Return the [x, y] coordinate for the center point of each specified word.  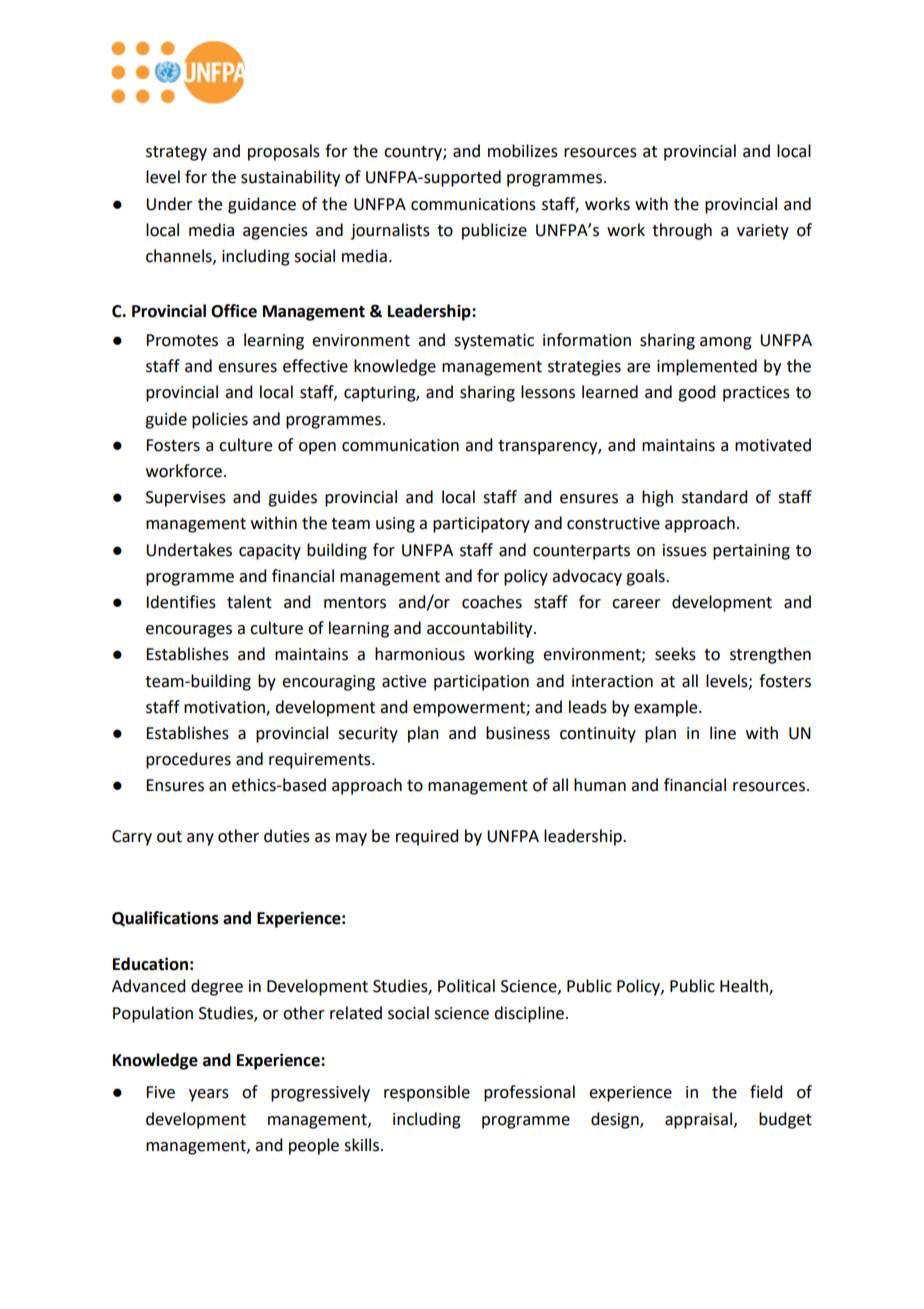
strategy [176, 153]
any [200, 839]
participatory [481, 525]
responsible [427, 1093]
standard [714, 497]
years [209, 1095]
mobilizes [523, 151]
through [682, 231]
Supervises [186, 499]
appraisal [698, 1120]
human [600, 785]
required [427, 837]
